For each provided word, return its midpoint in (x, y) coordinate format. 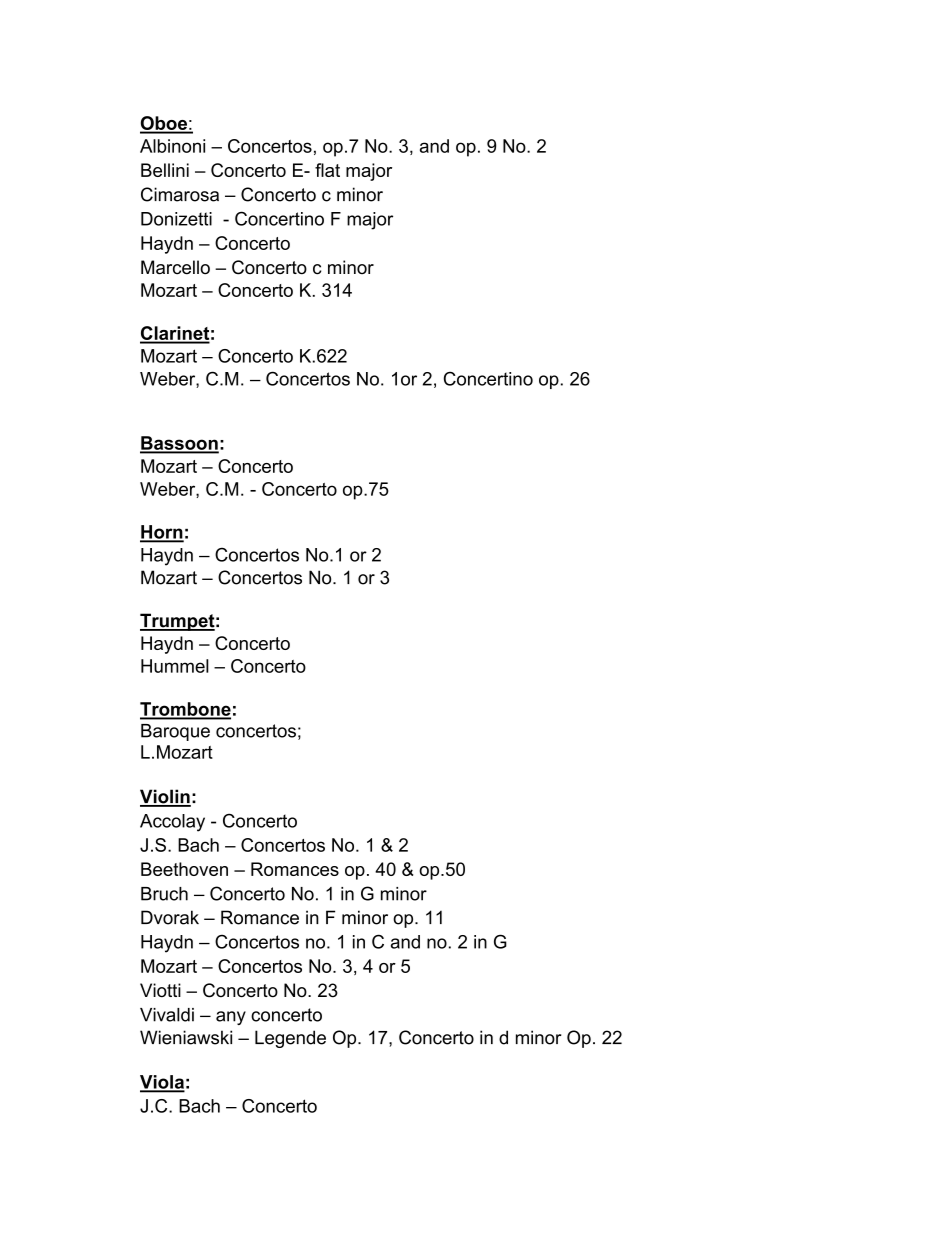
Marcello (175, 267)
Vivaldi (167, 1015)
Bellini (165, 170)
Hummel (175, 666)
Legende (290, 1039)
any (231, 1018)
